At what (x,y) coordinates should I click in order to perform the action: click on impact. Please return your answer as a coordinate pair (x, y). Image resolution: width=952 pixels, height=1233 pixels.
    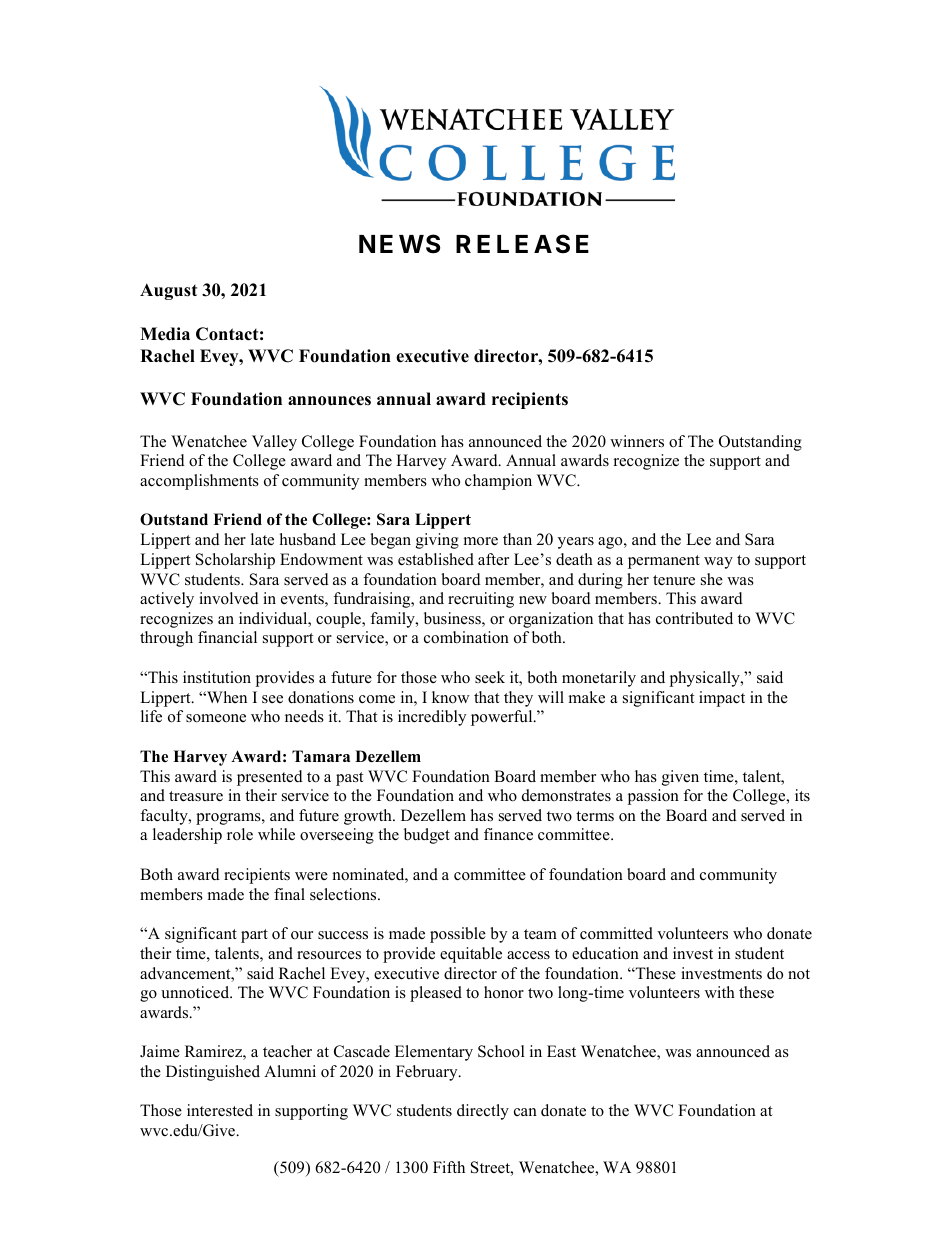
    Looking at the image, I should click on (722, 699).
